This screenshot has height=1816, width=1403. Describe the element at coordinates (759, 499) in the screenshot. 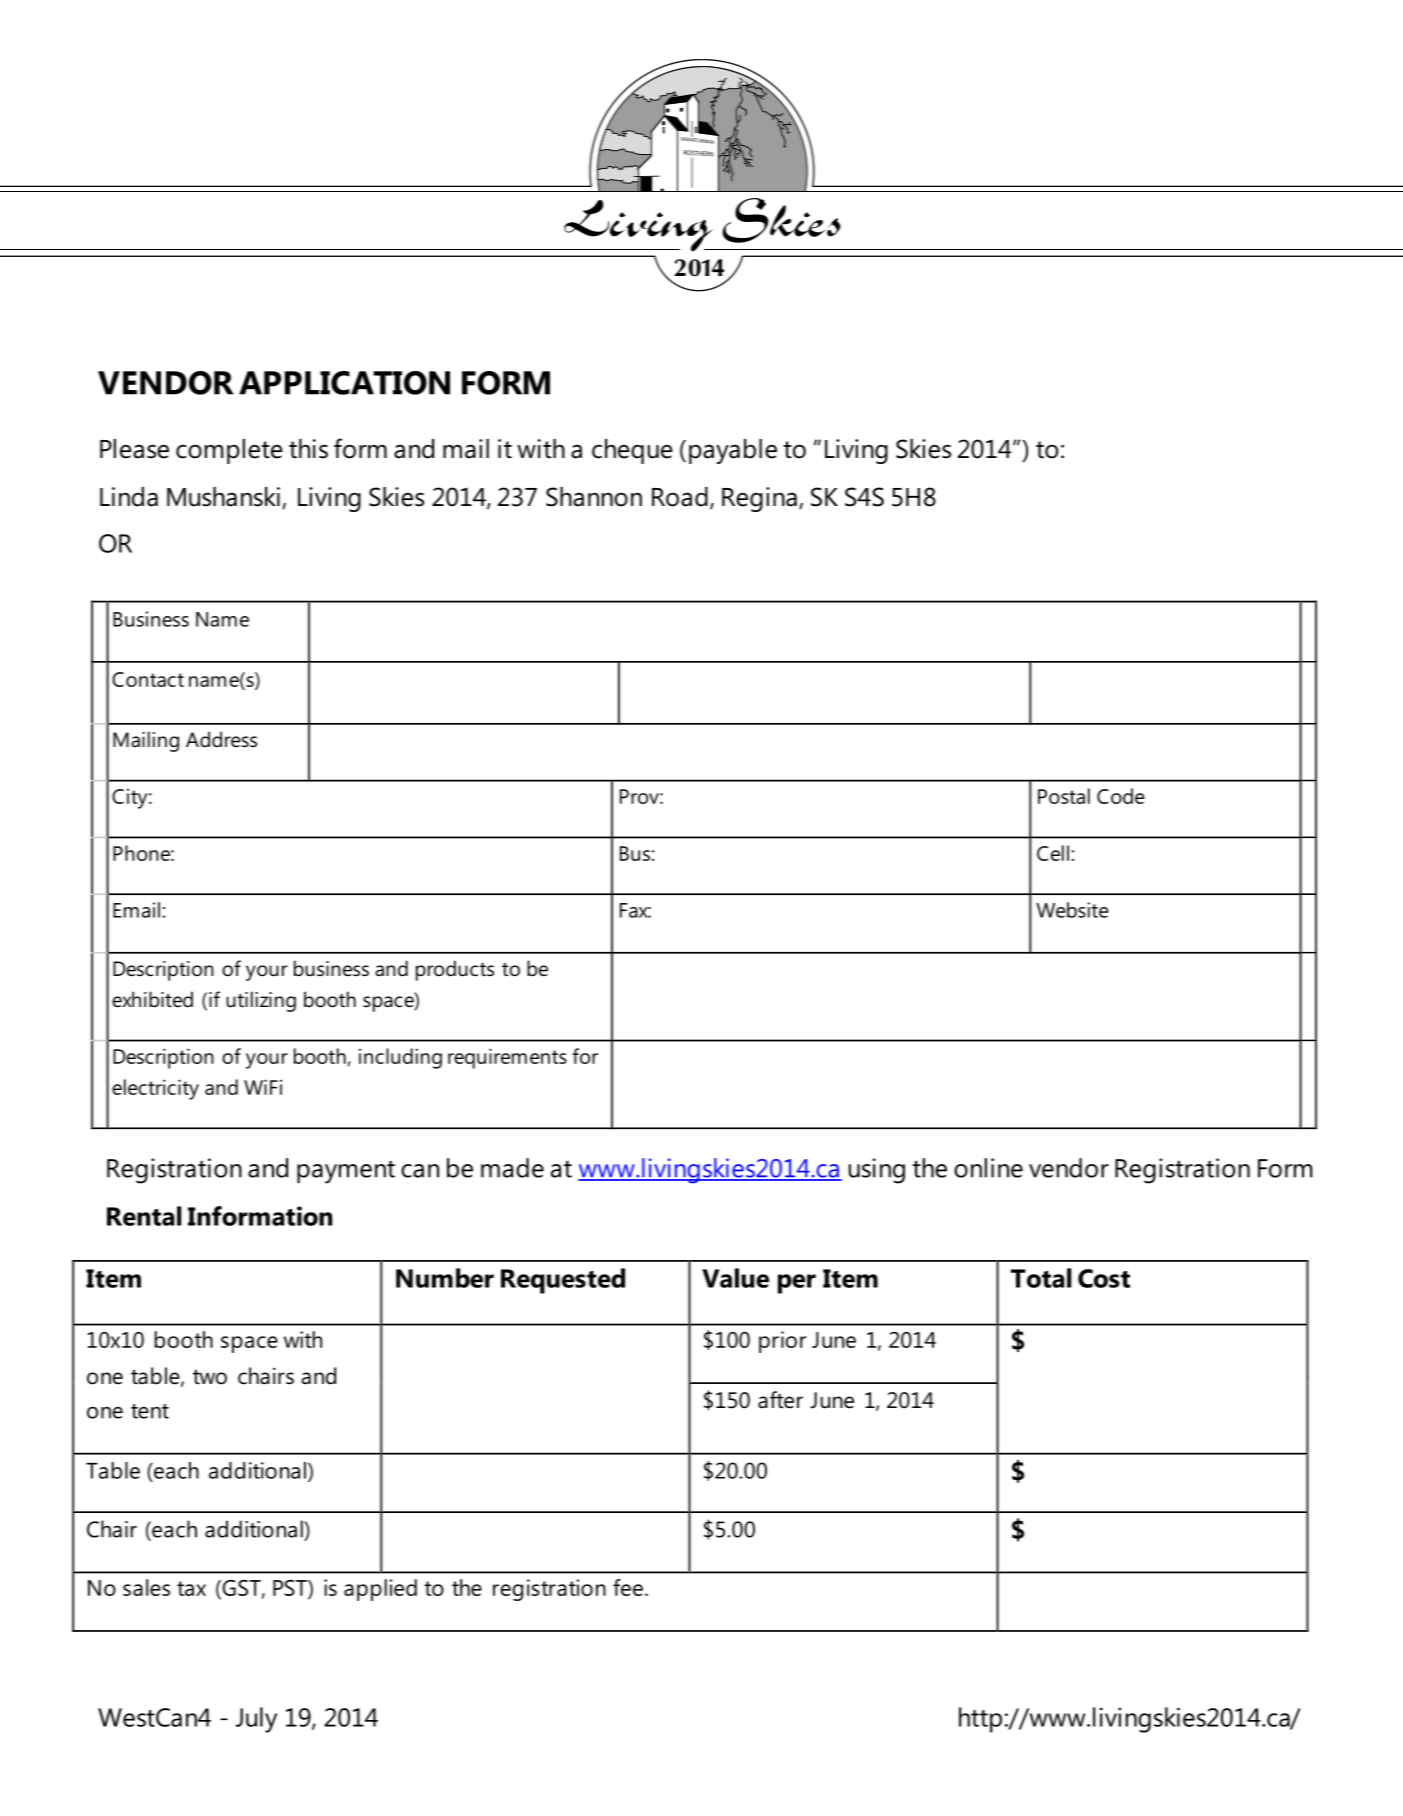

I see `Regina` at that location.
